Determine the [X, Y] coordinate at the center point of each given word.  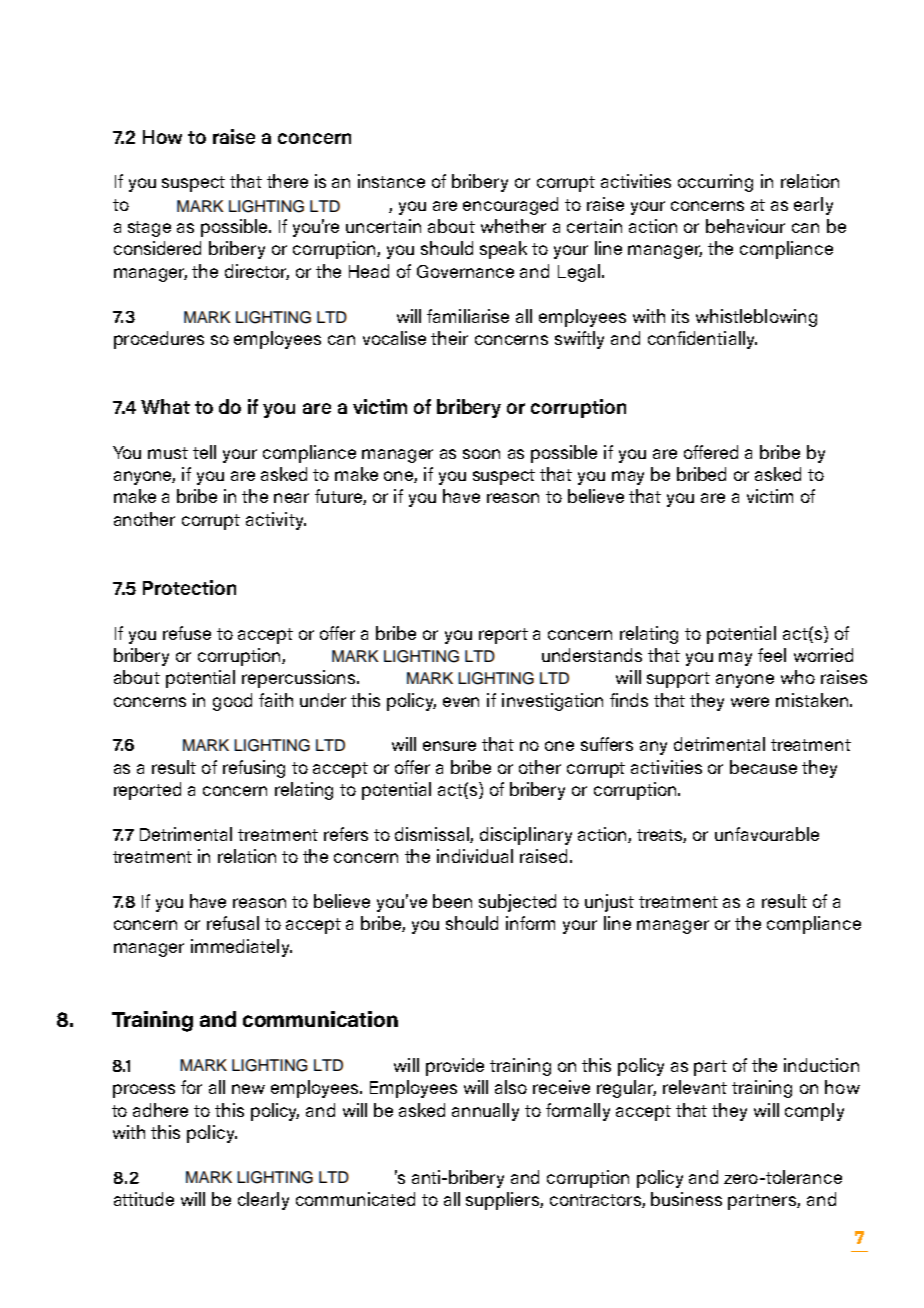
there [287, 181]
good [232, 702]
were [750, 702]
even [461, 702]
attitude [144, 1199]
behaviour [745, 226]
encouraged [510, 206]
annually [485, 1112]
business [686, 1199]
